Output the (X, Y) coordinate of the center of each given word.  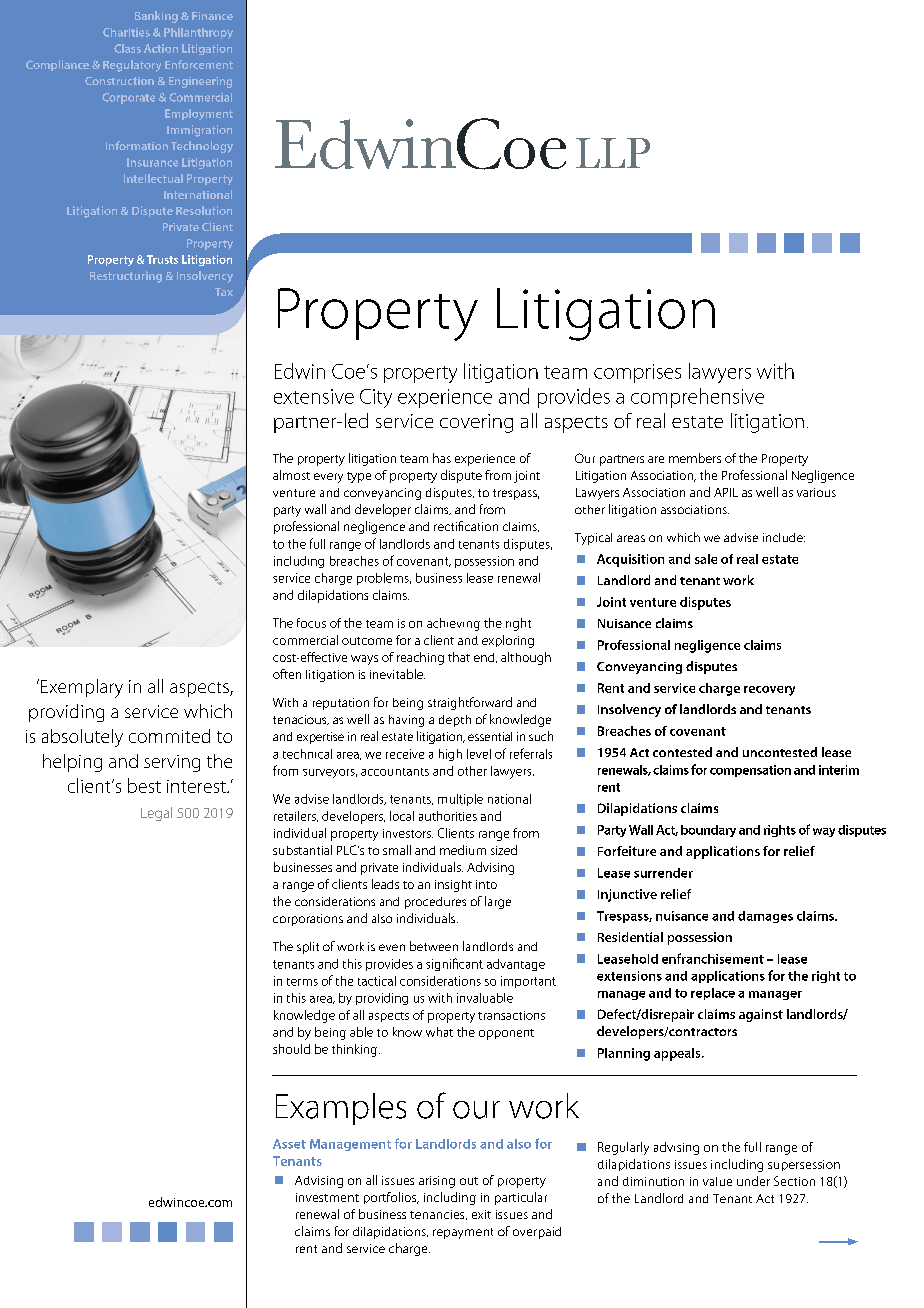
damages (765, 917)
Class (127, 48)
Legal (156, 814)
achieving (453, 624)
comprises (637, 373)
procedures (435, 903)
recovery (769, 691)
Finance (212, 16)
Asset (289, 1144)
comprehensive (697, 398)
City (376, 398)
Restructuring (126, 277)
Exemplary (82, 688)
